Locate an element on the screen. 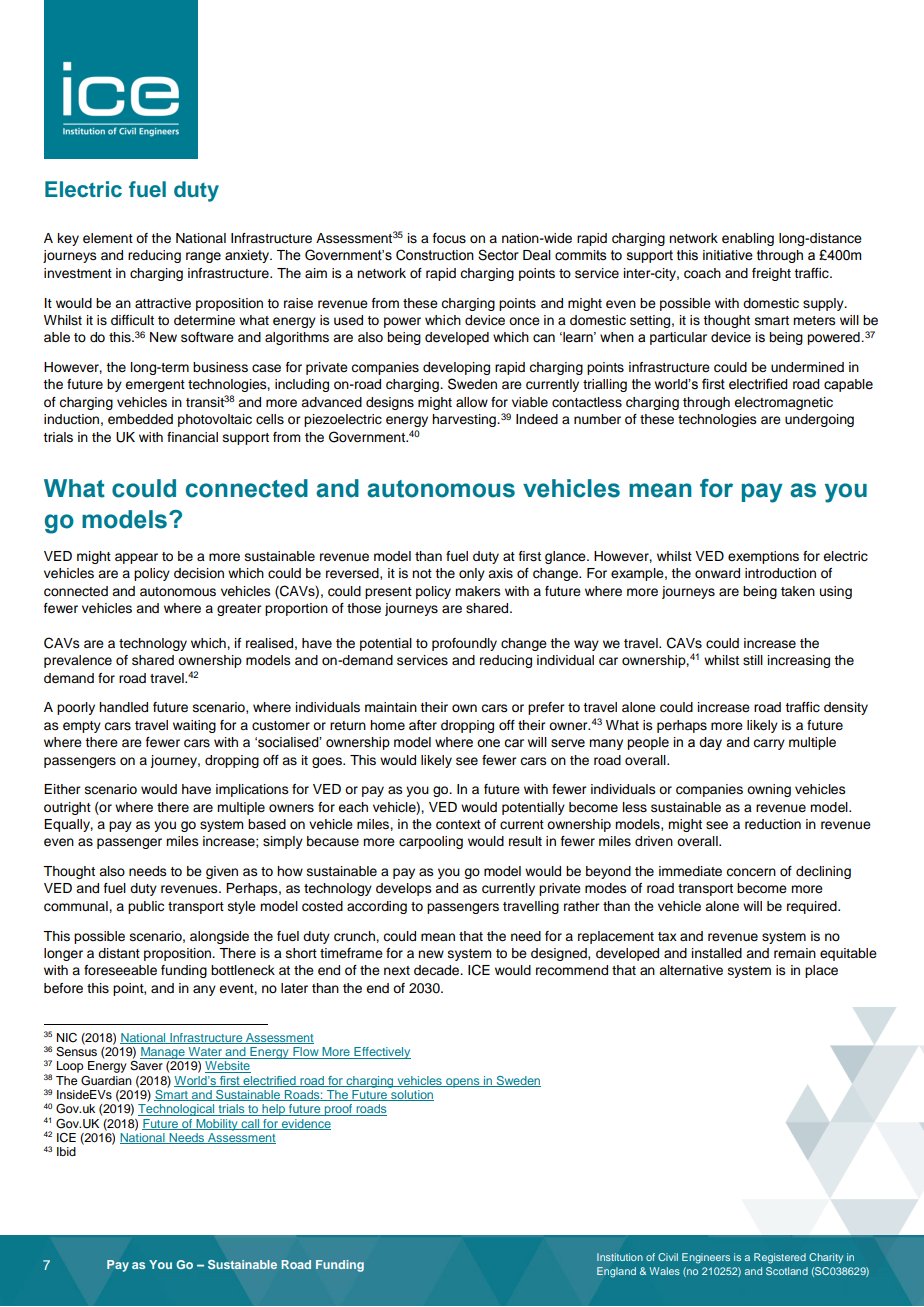  Construction is located at coordinates (435, 255).
